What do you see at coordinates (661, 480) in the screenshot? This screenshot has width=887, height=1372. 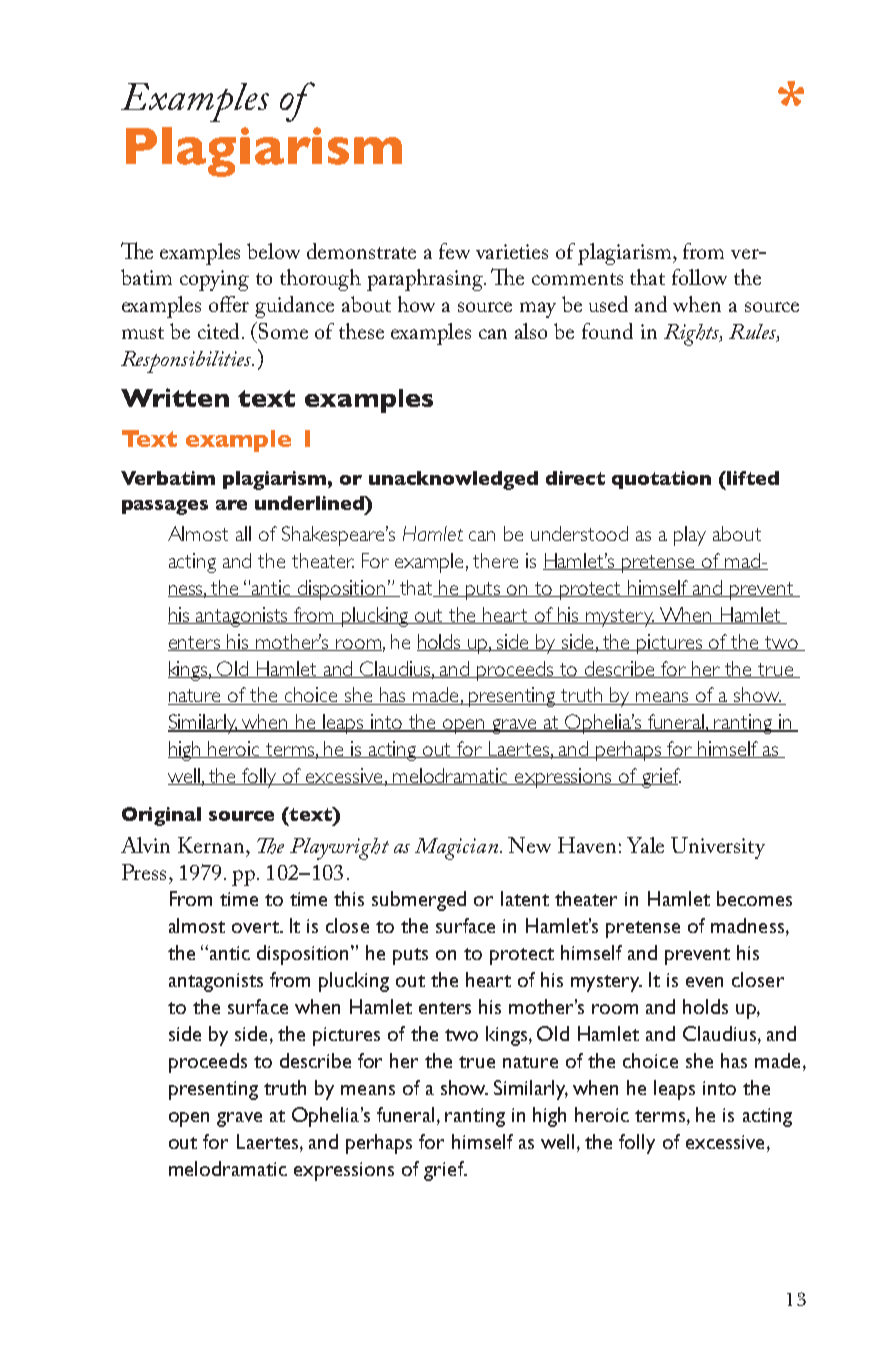 I see `quotation` at bounding box center [661, 480].
